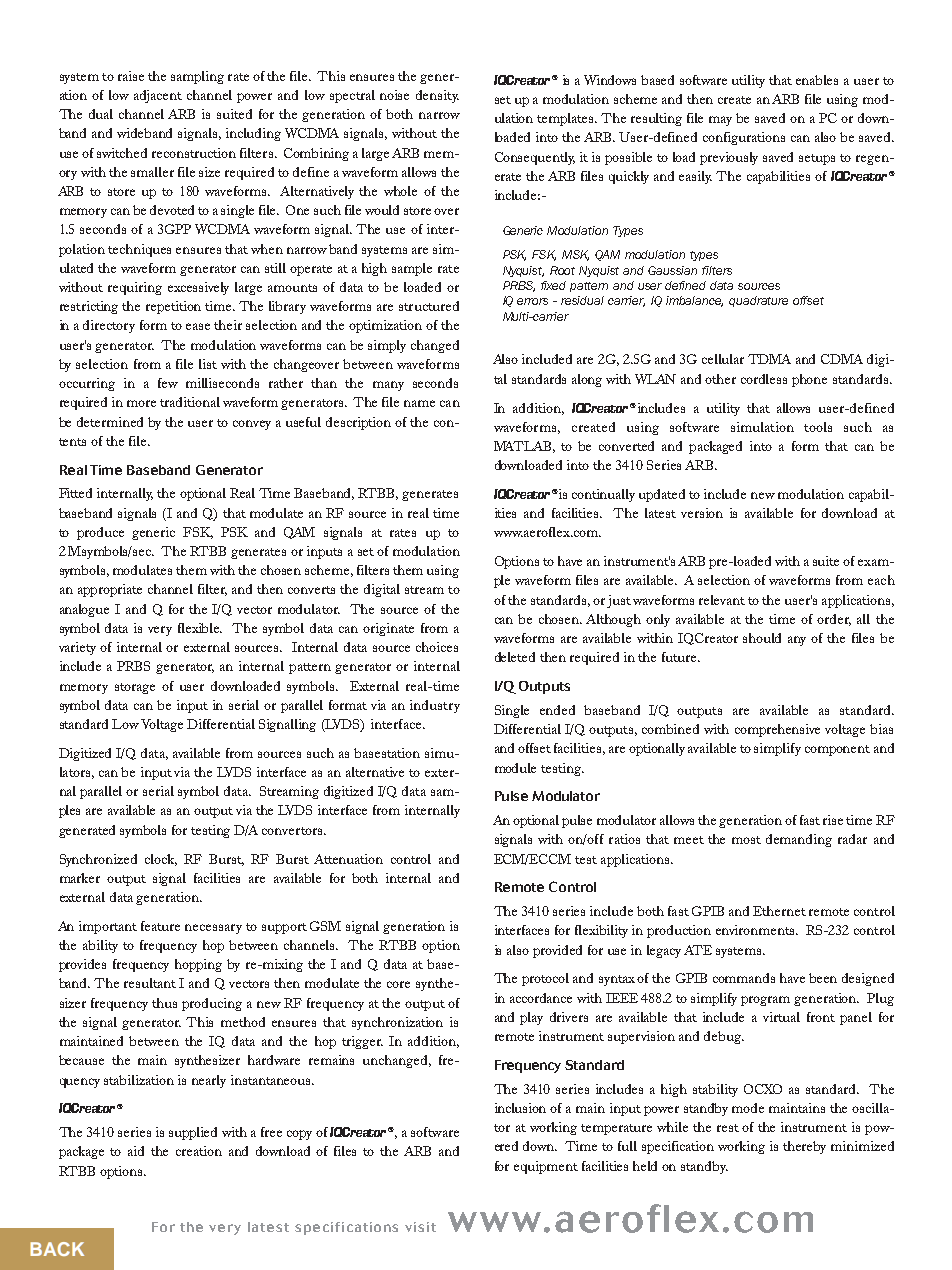  Describe the element at coordinates (817, 80) in the page. I see `enables` at that location.
